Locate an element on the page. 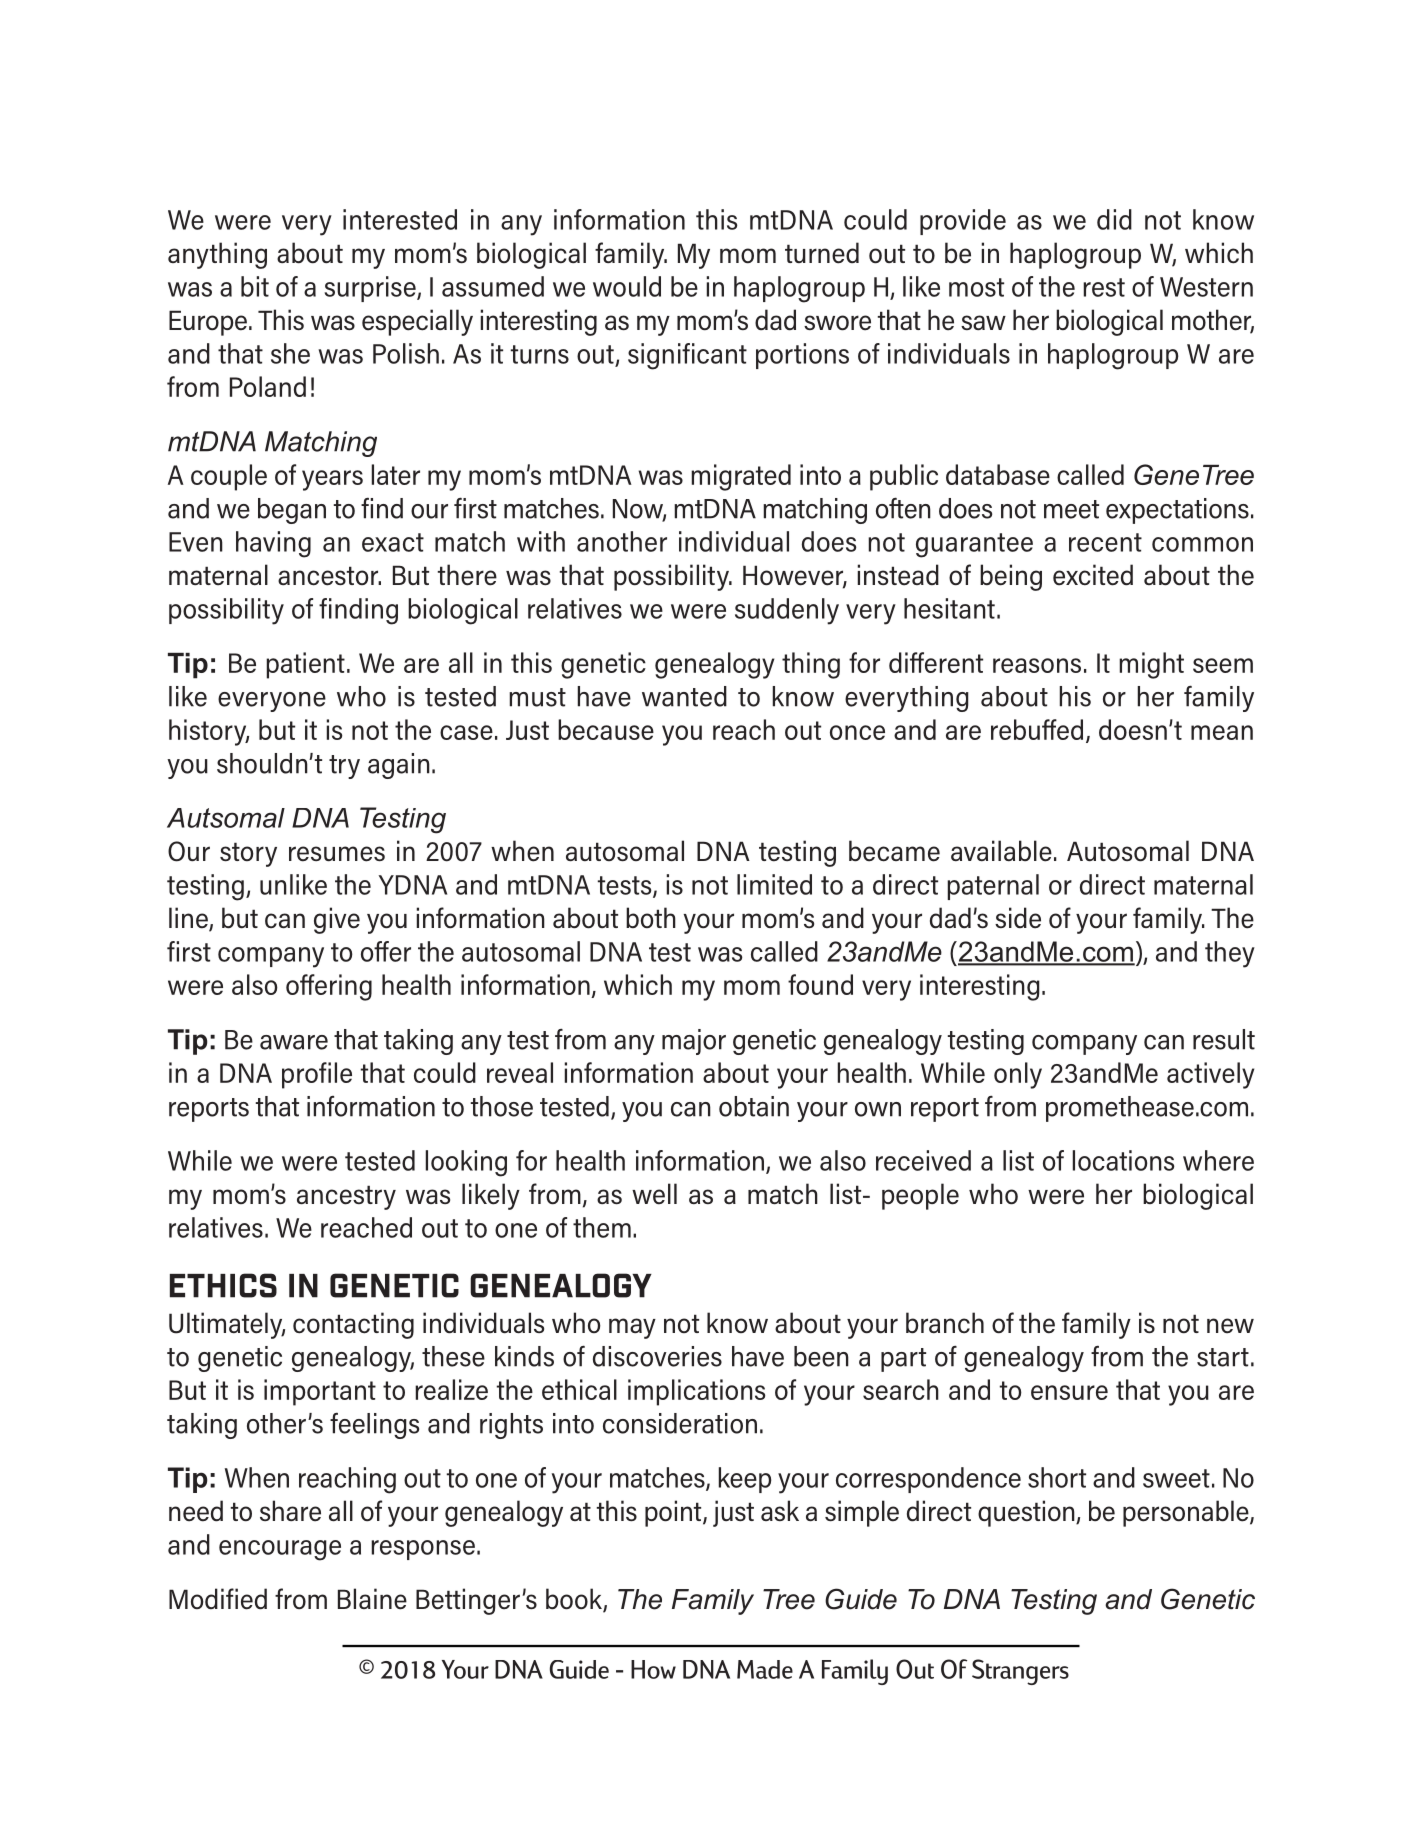 Image resolution: width=1422 pixels, height=1840 pixels. well is located at coordinates (654, 1194).
